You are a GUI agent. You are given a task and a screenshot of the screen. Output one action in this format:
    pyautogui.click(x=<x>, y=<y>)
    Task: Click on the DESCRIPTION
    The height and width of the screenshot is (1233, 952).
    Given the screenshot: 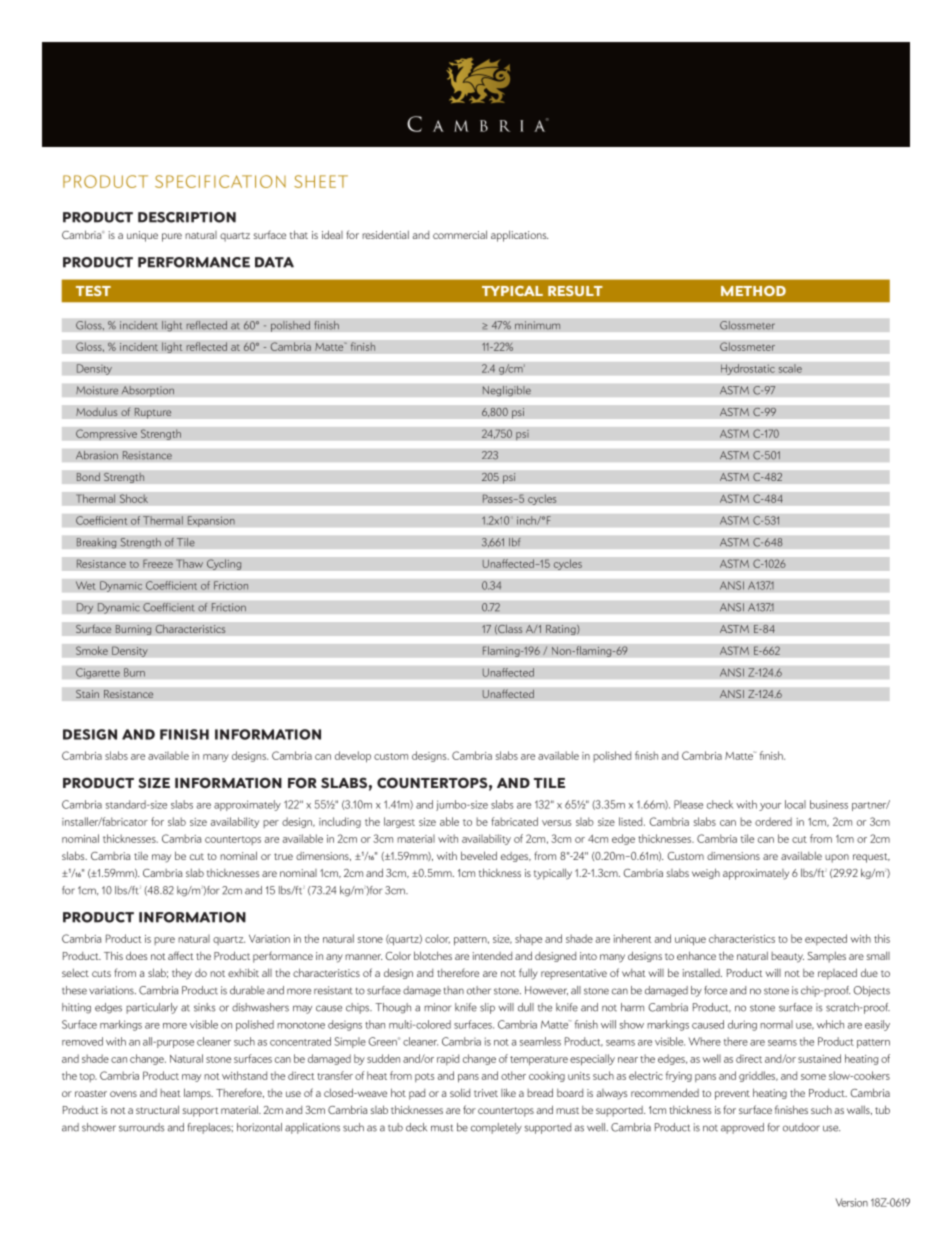 What is the action you would take?
    pyautogui.click(x=187, y=217)
